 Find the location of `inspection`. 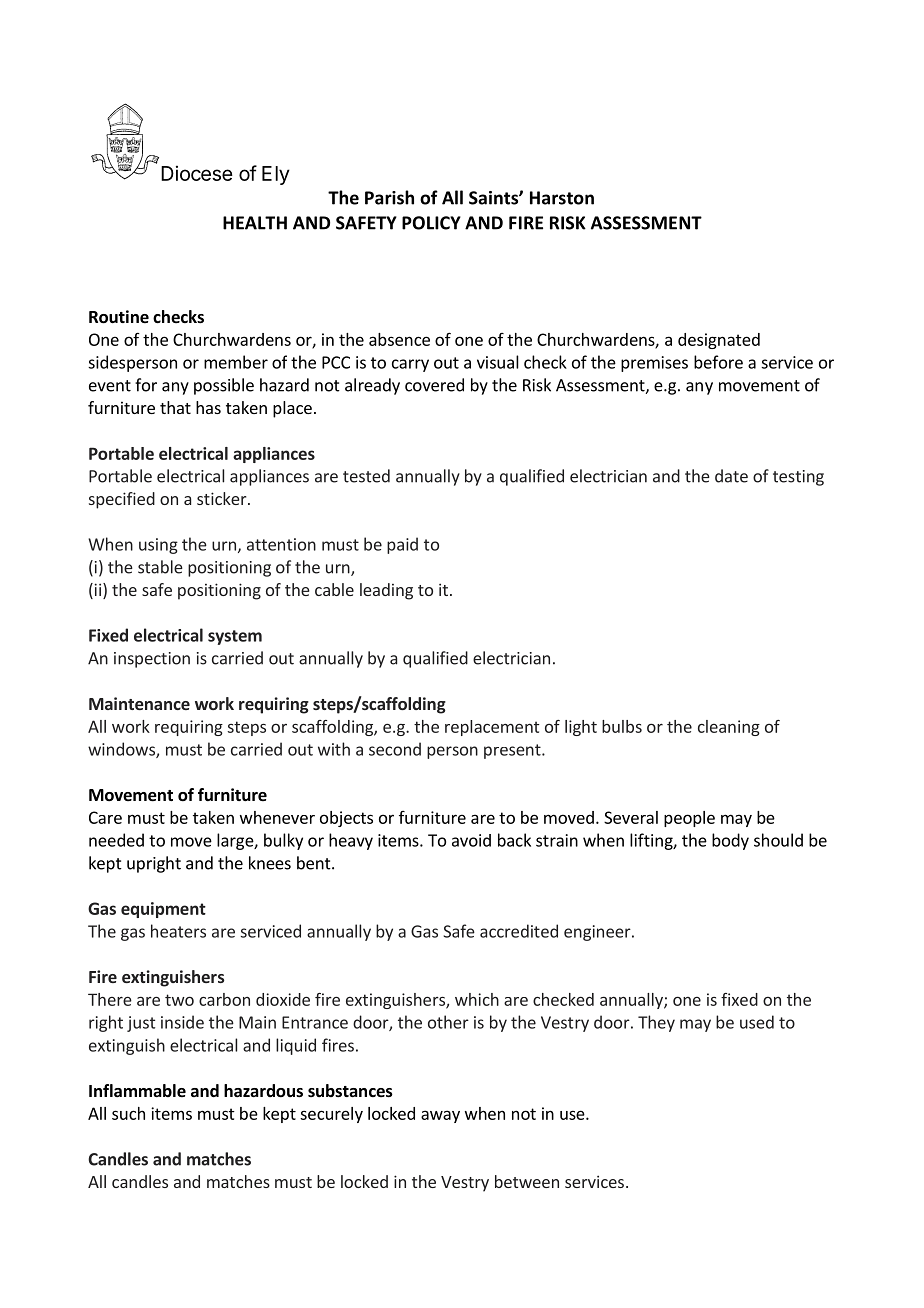

inspection is located at coordinates (152, 660).
